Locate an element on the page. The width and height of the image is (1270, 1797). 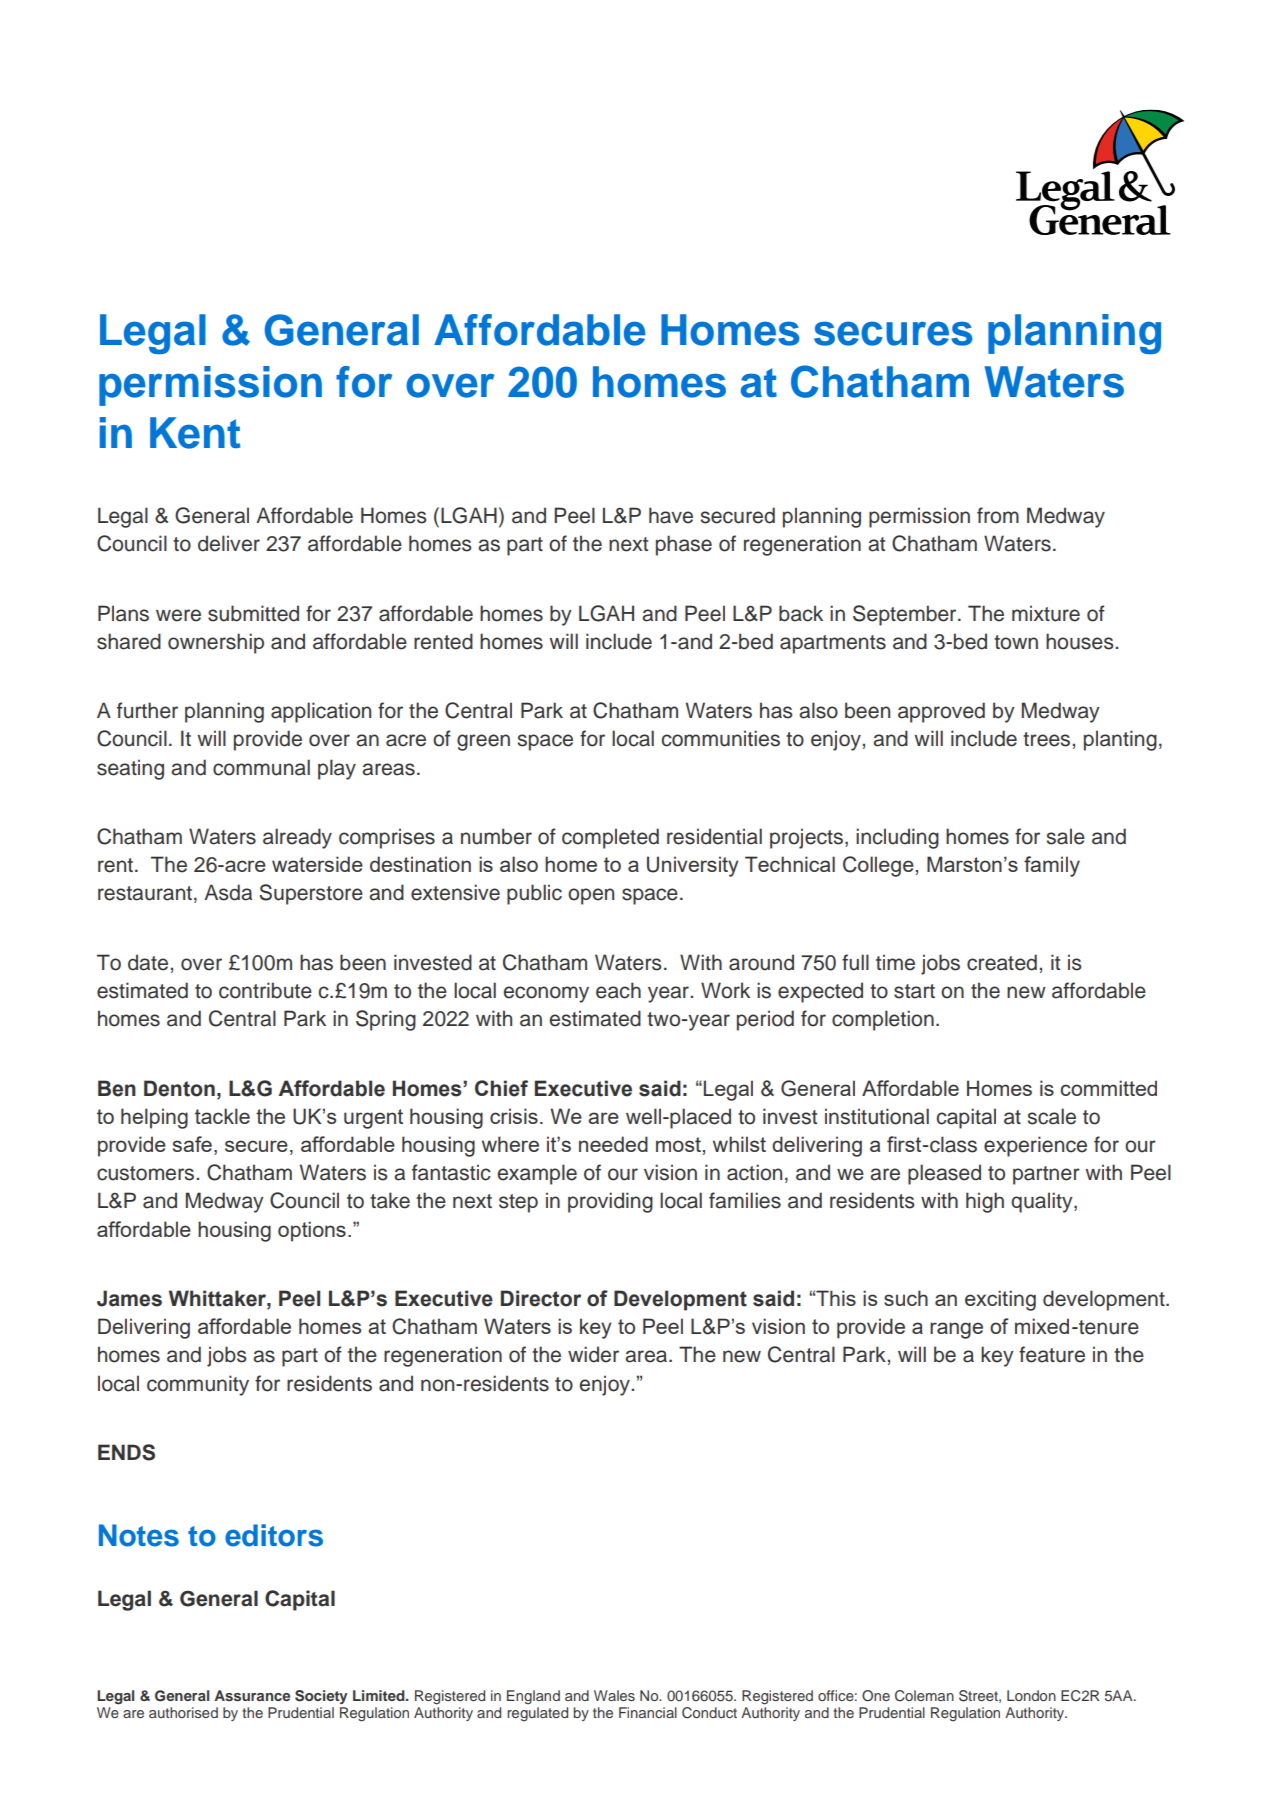
already is located at coordinates (297, 838).
